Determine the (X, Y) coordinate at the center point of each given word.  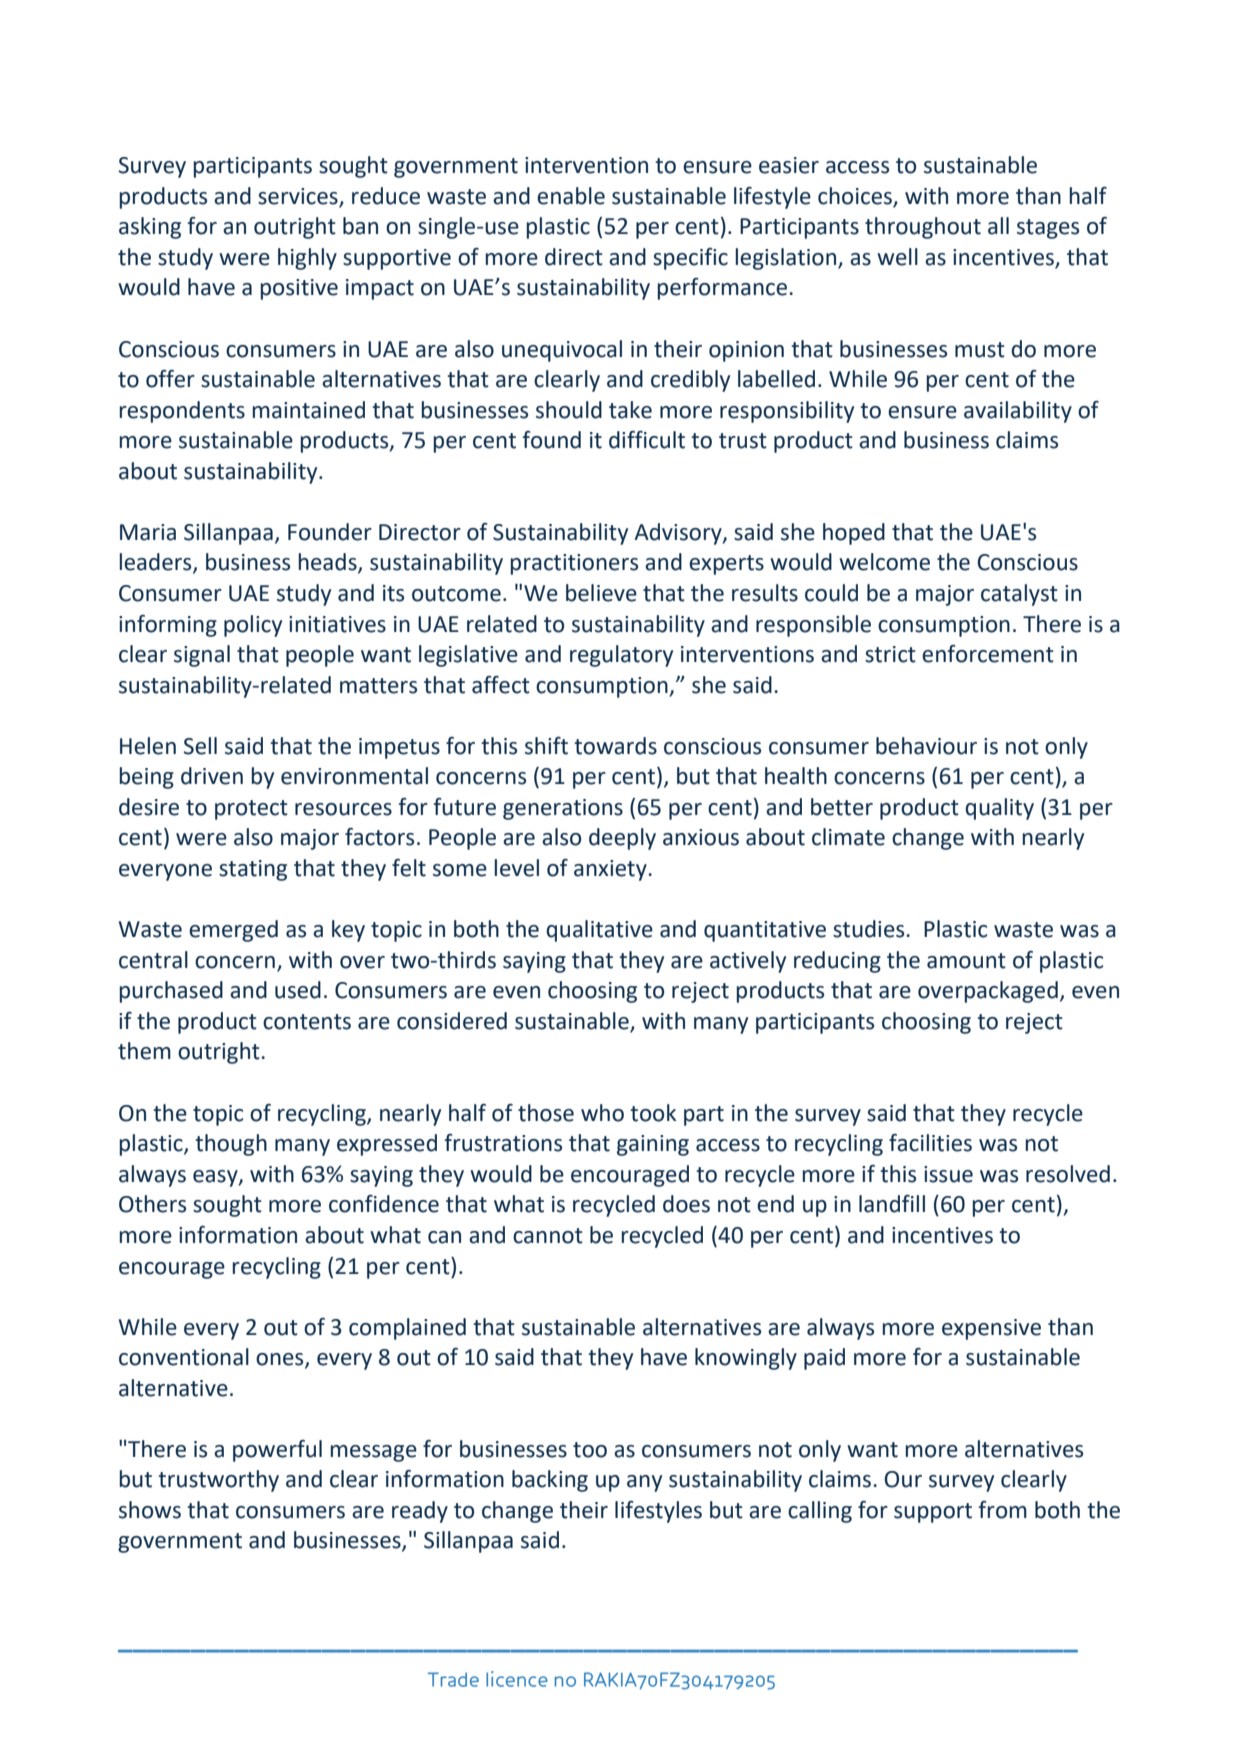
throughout (923, 228)
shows (150, 1510)
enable (571, 196)
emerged (233, 931)
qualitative (599, 931)
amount (966, 961)
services (298, 196)
